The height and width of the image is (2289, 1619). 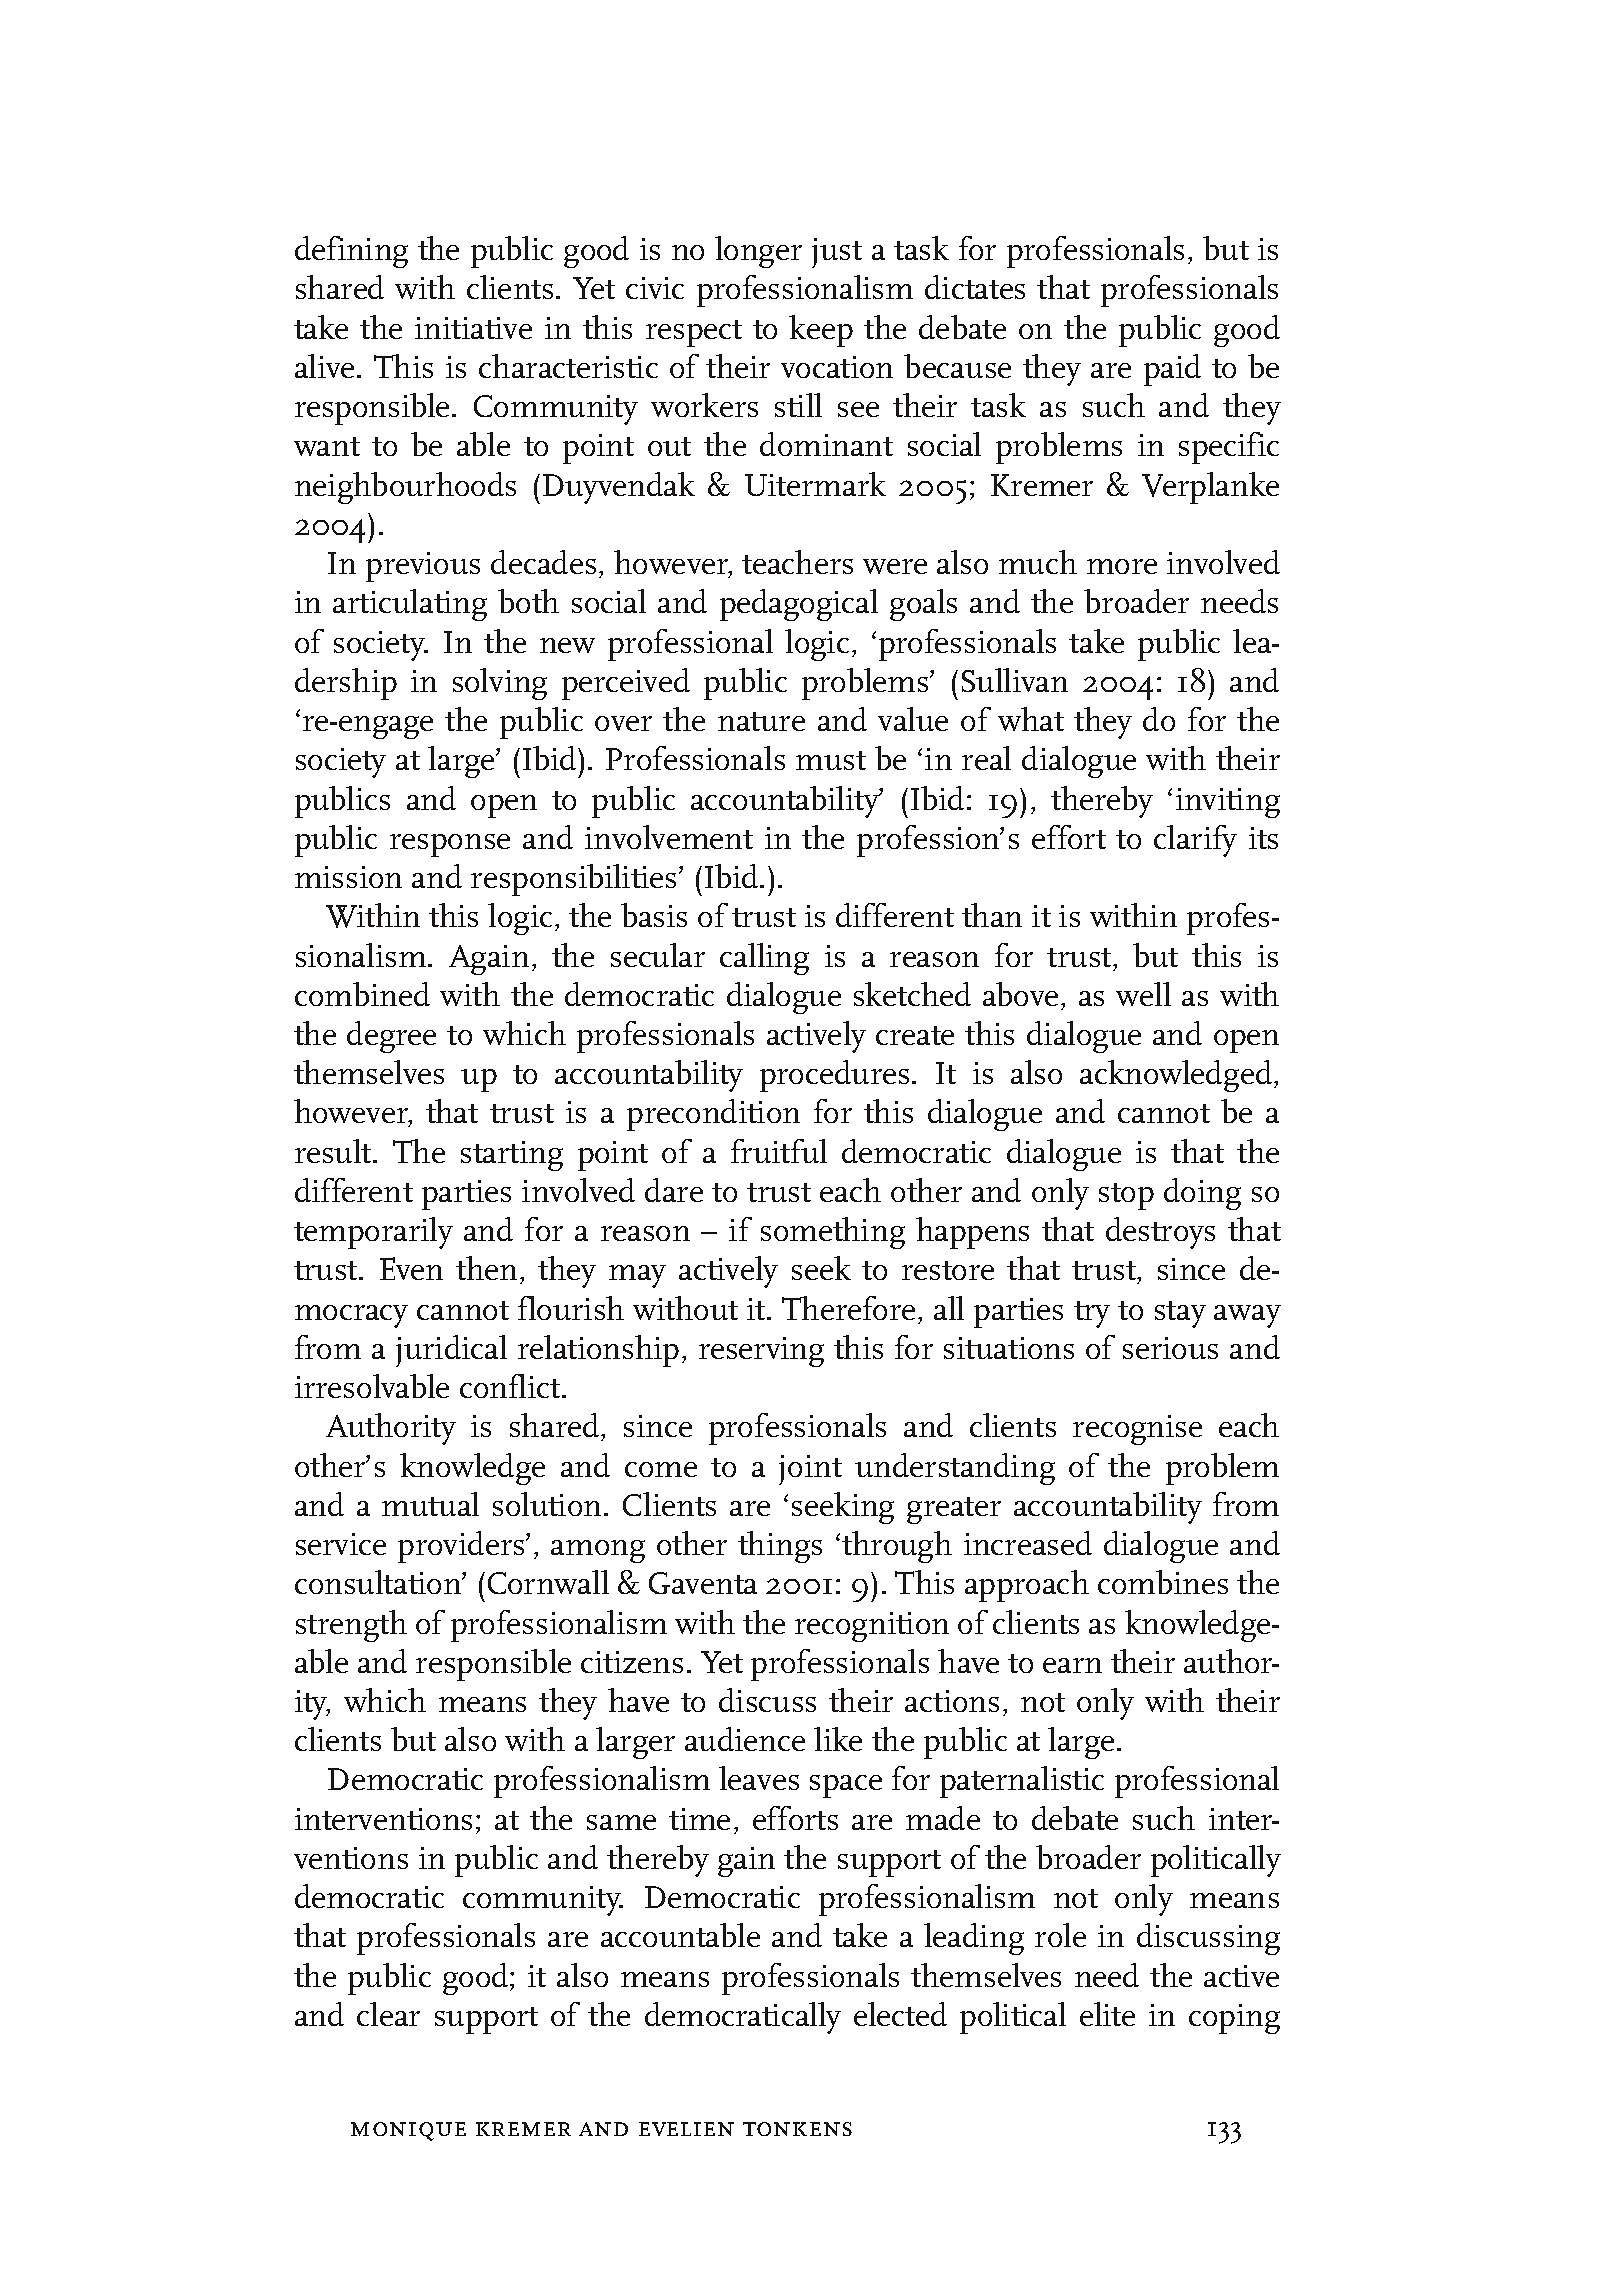 I want to click on elected, so click(x=900, y=2014).
